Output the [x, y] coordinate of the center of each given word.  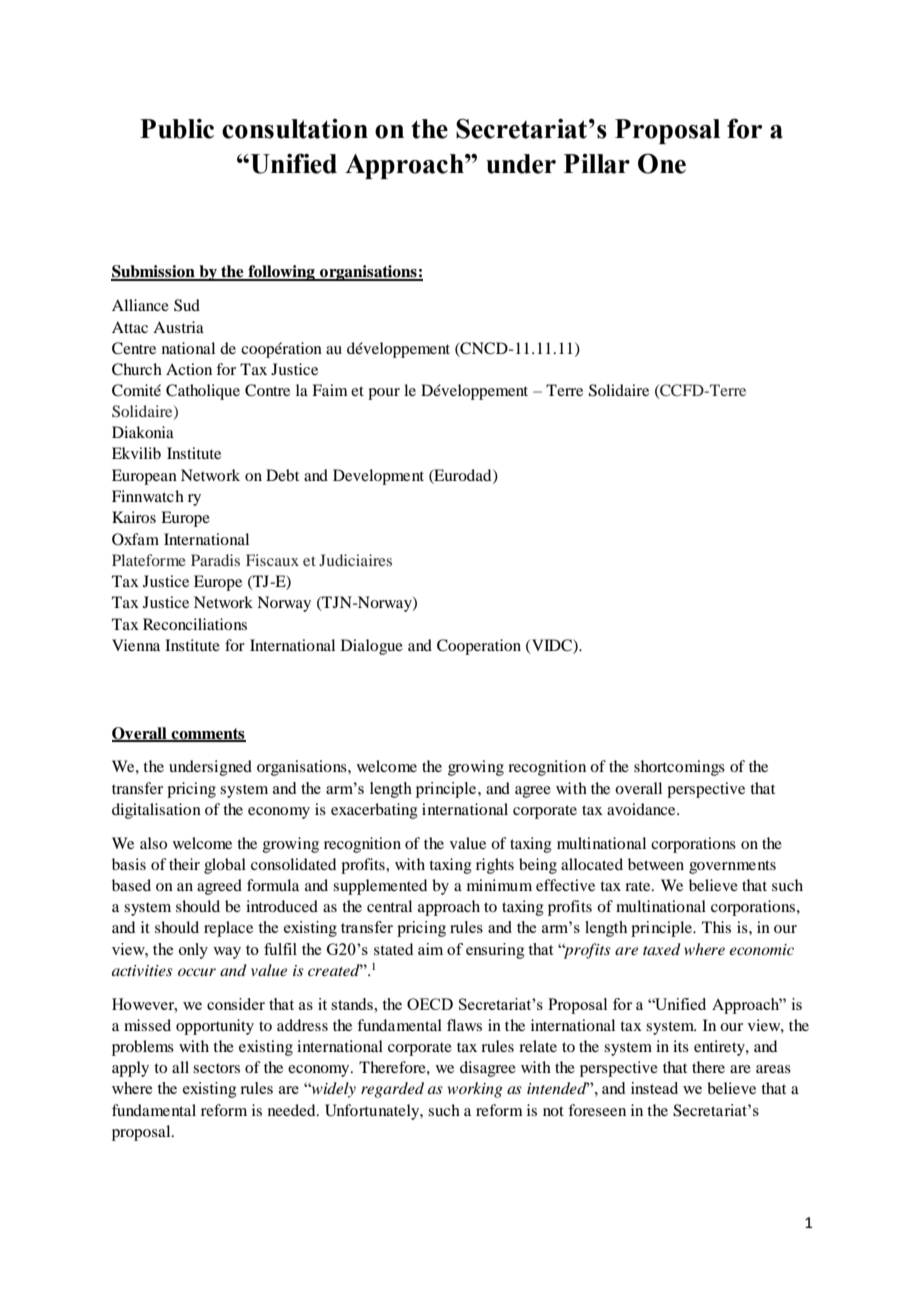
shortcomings [679, 768]
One [662, 163]
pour [384, 394]
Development [378, 477]
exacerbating [374, 811]
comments [208, 735]
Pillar [597, 164]
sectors [216, 1068]
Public [177, 129]
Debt [282, 475]
